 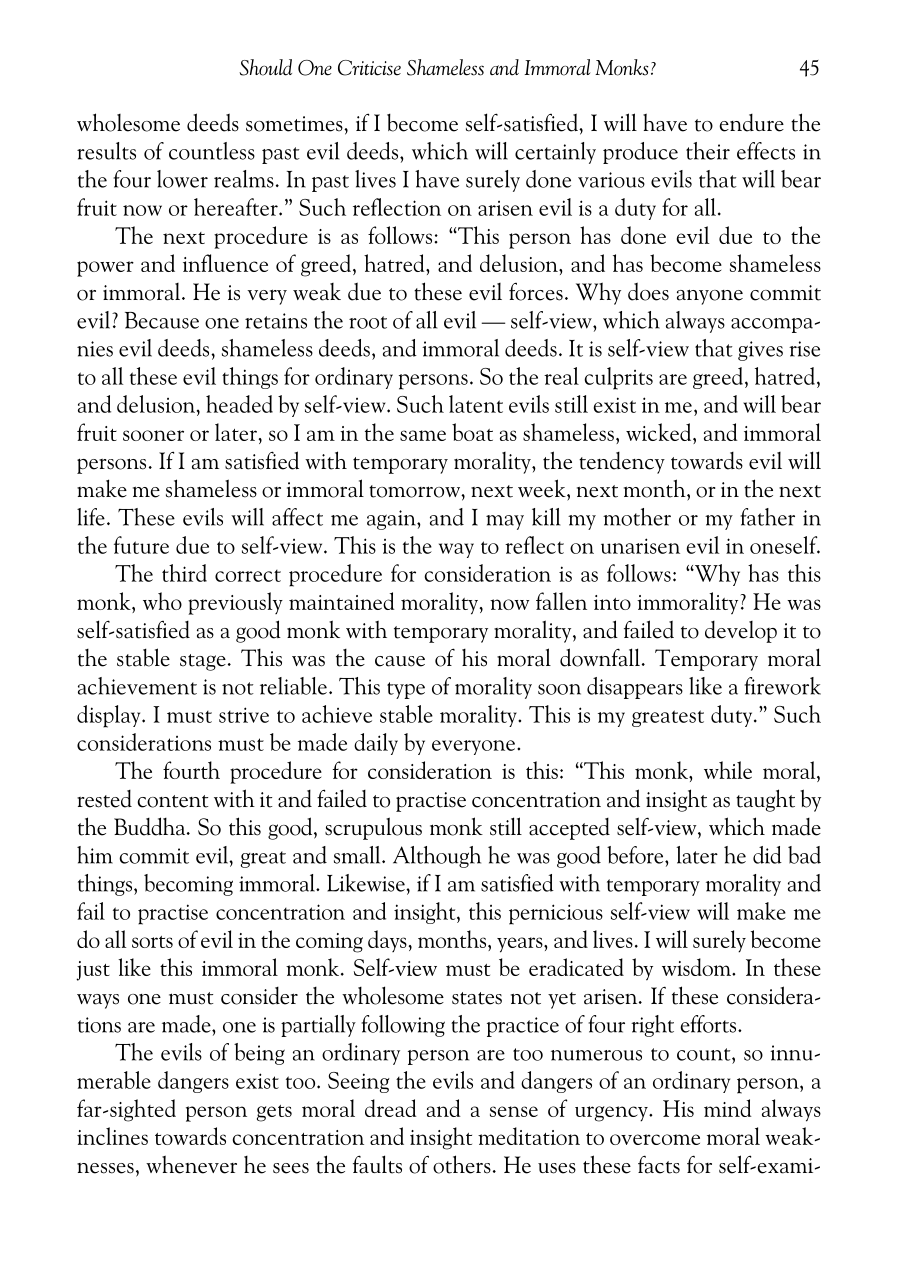 What do you see at coordinates (462, 1164) in the page?
I see `others` at bounding box center [462, 1164].
